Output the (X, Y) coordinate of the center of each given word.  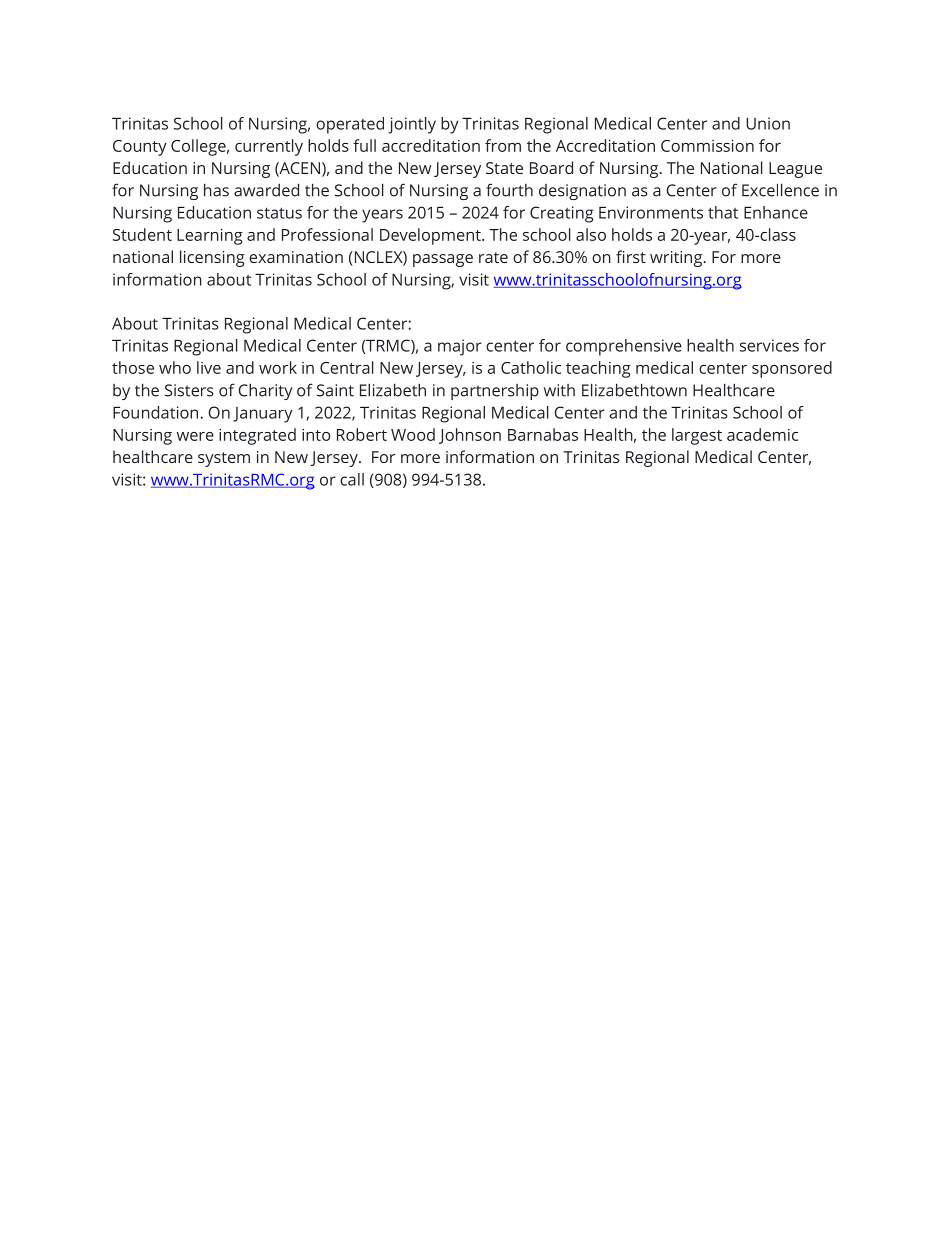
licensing (212, 258)
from (503, 145)
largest (697, 436)
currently (269, 147)
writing (677, 259)
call (352, 479)
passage (443, 260)
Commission (707, 146)
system (224, 459)
